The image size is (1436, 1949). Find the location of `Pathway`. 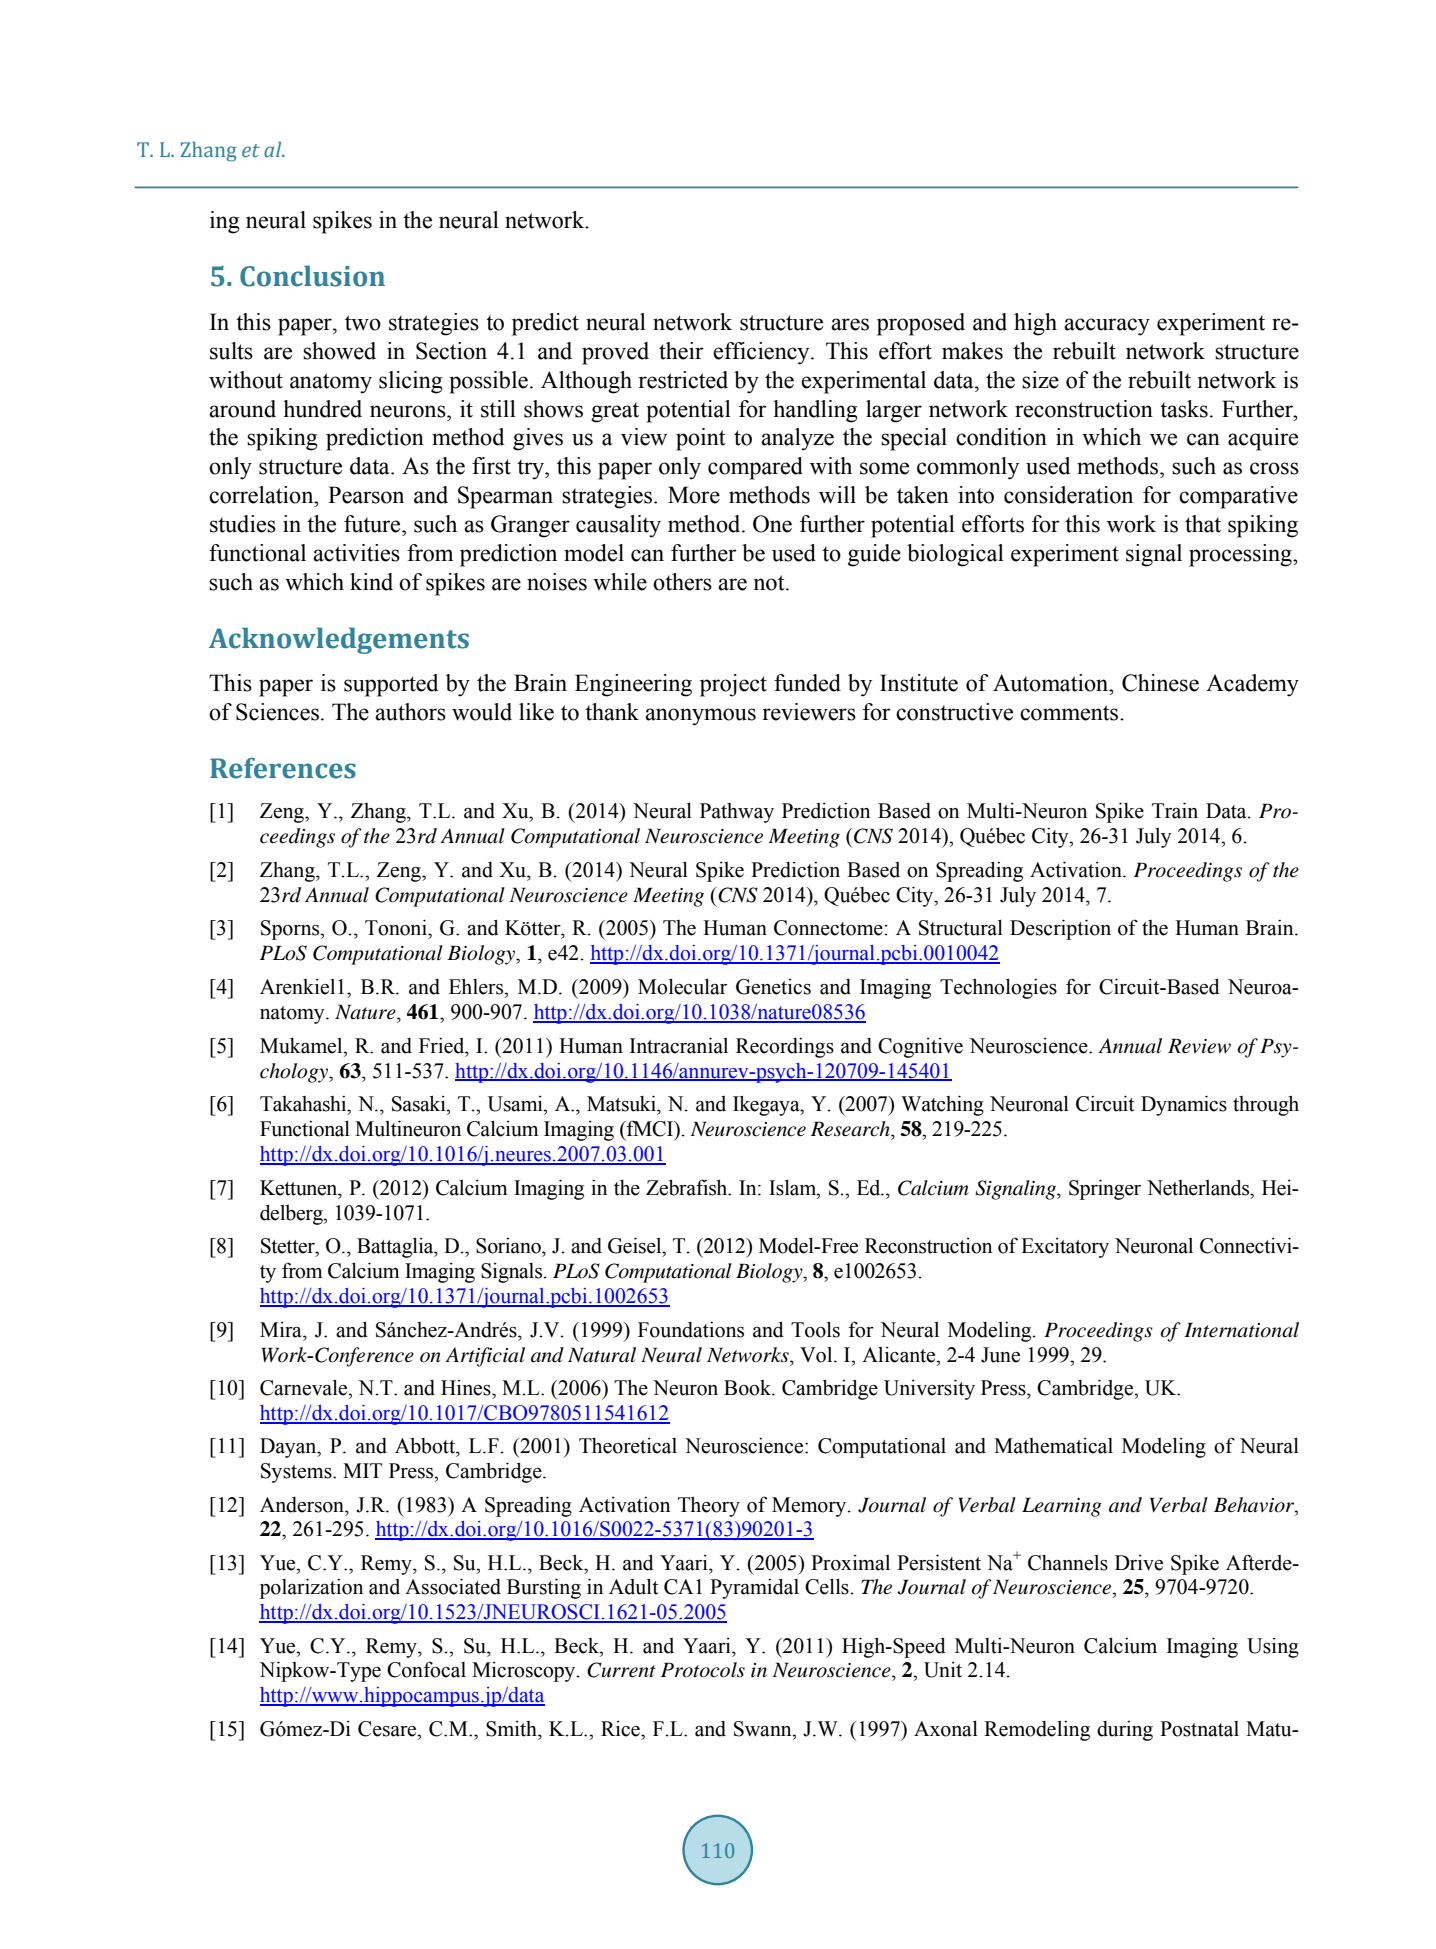

Pathway is located at coordinates (737, 813).
